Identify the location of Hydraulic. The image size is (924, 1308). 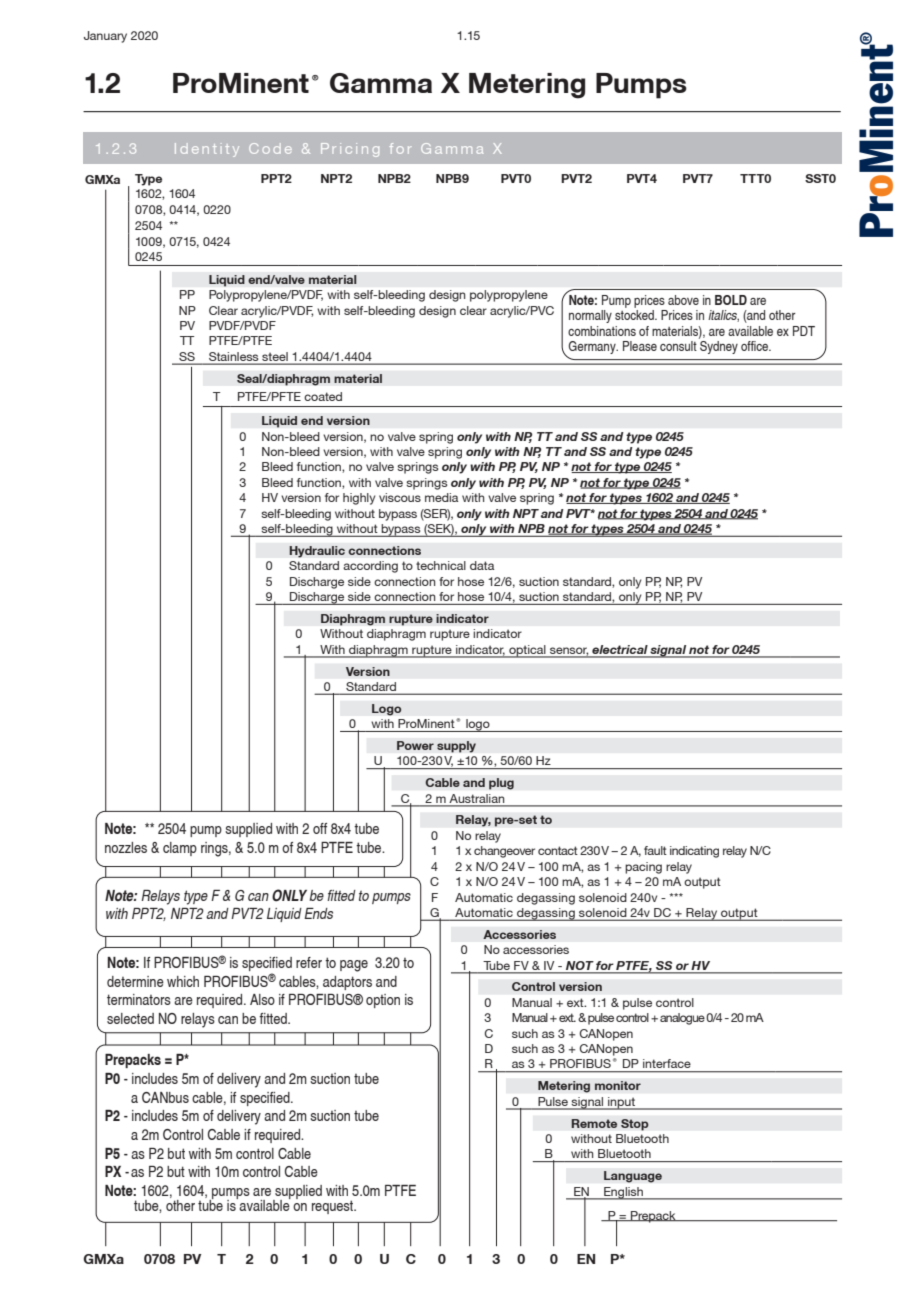
(317, 552).
